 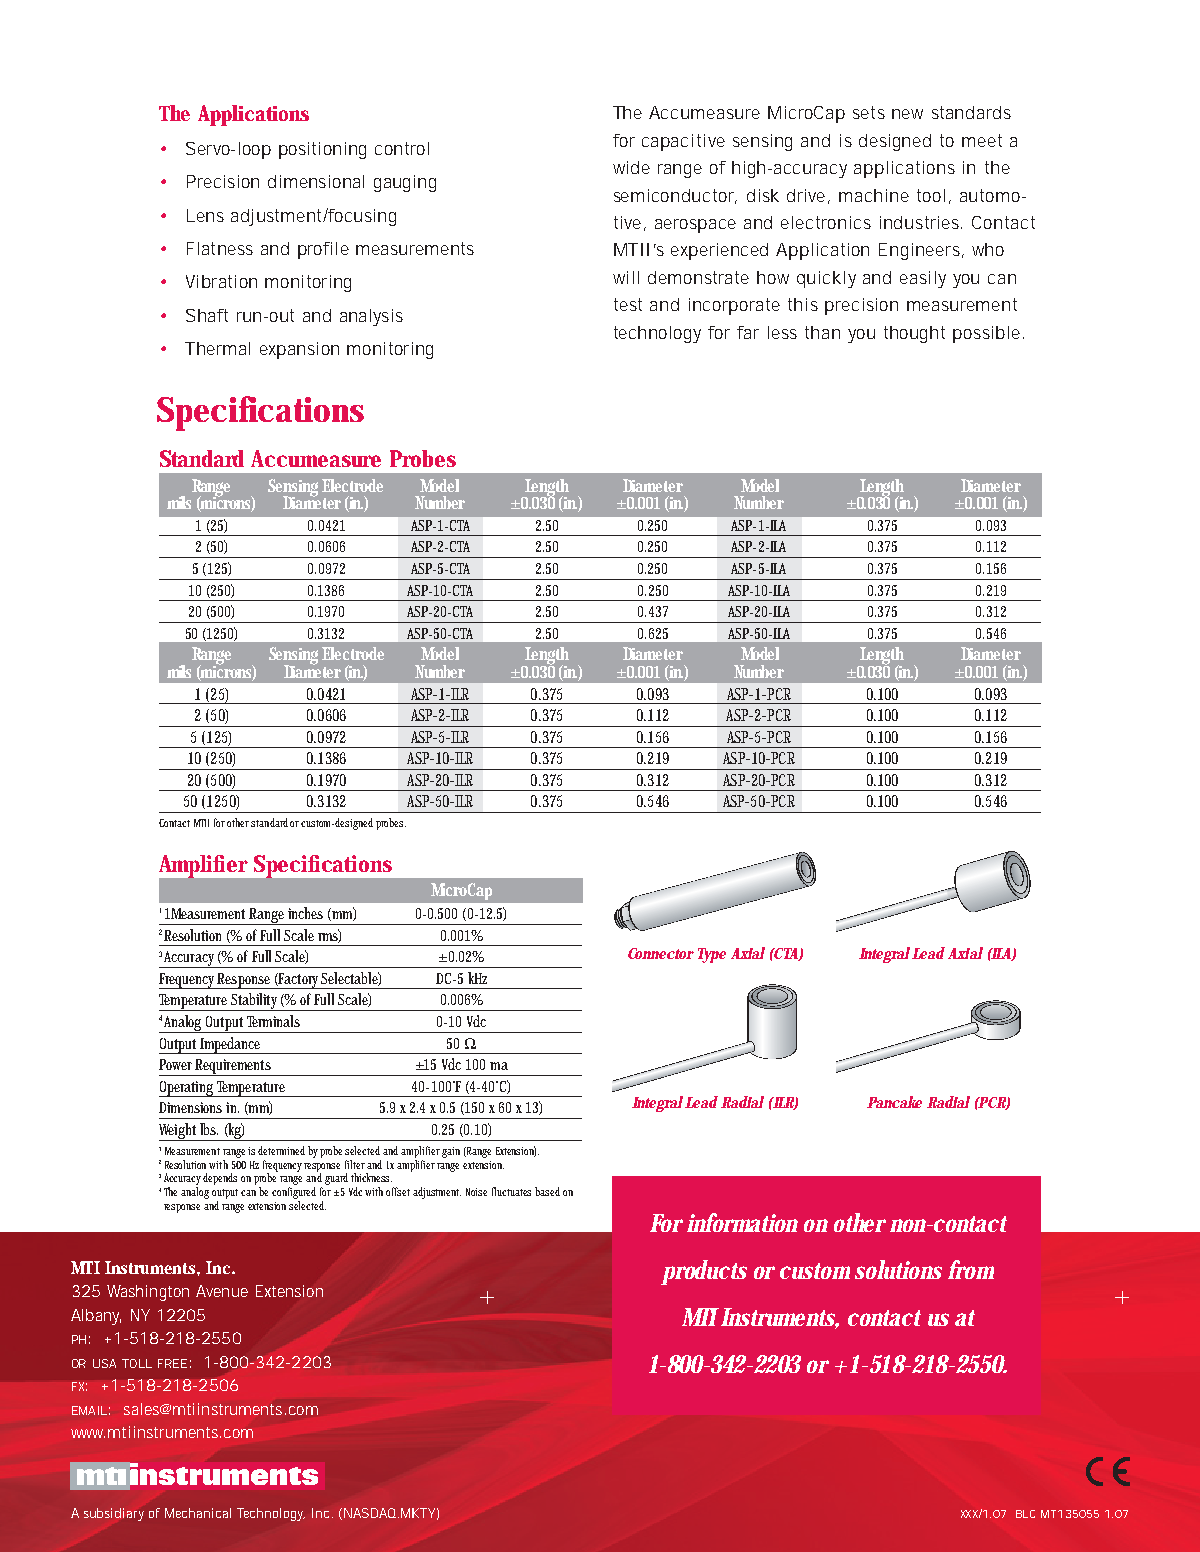 I want to click on solutions, so click(x=898, y=1269).
